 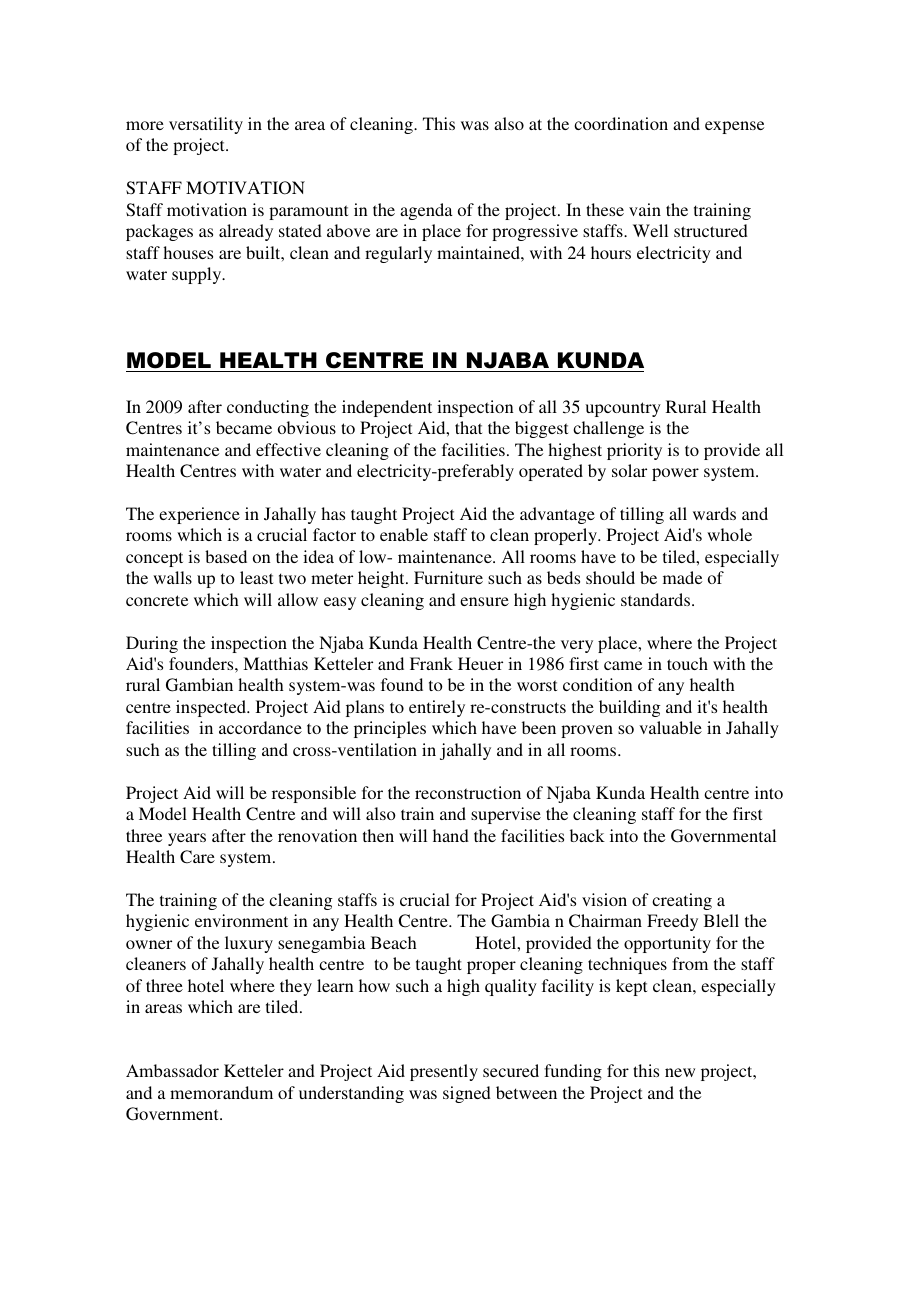 I want to click on years, so click(x=187, y=839).
